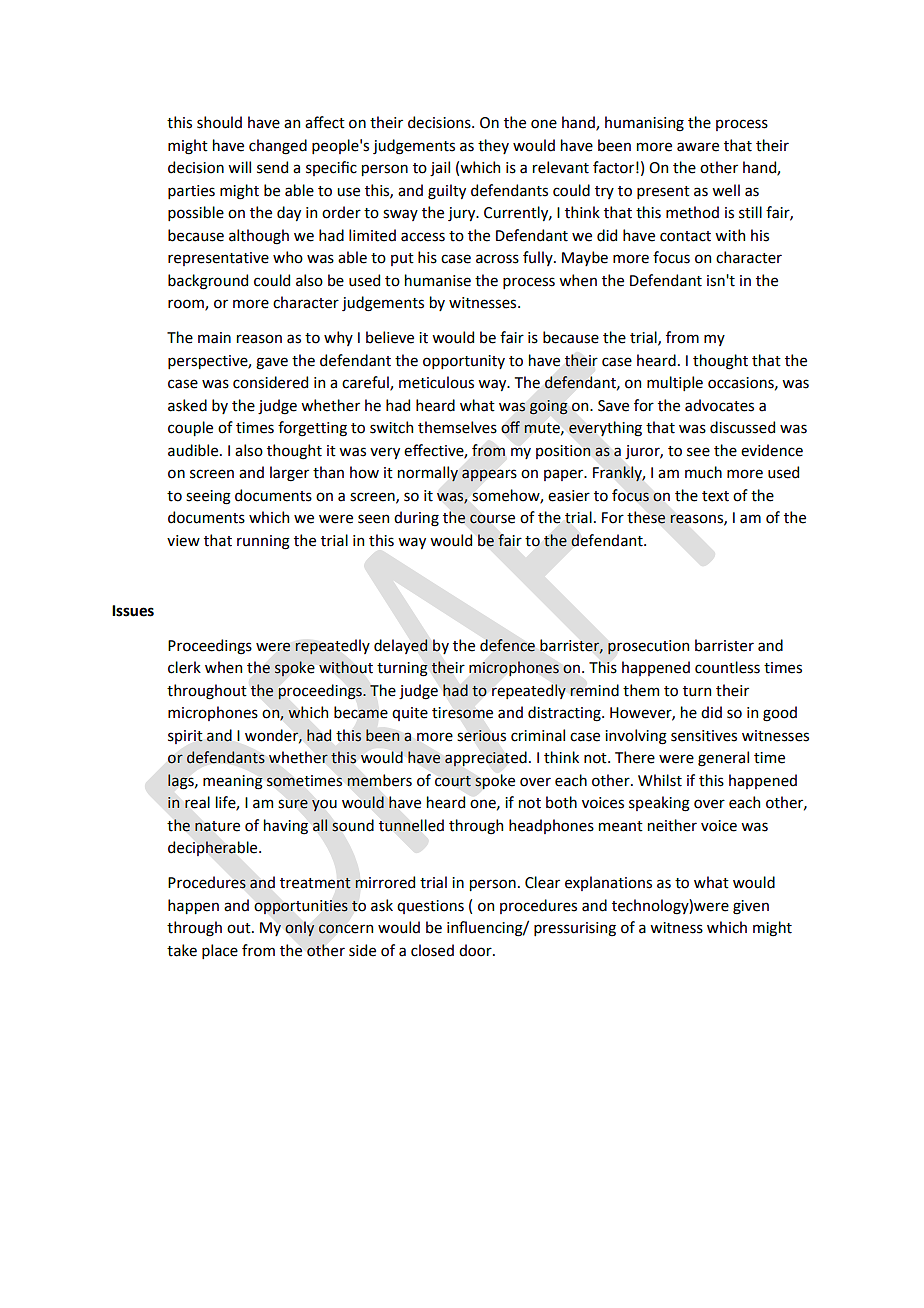 The width and height of the page is (924, 1308). What do you see at coordinates (493, 146) in the page?
I see `they` at bounding box center [493, 146].
